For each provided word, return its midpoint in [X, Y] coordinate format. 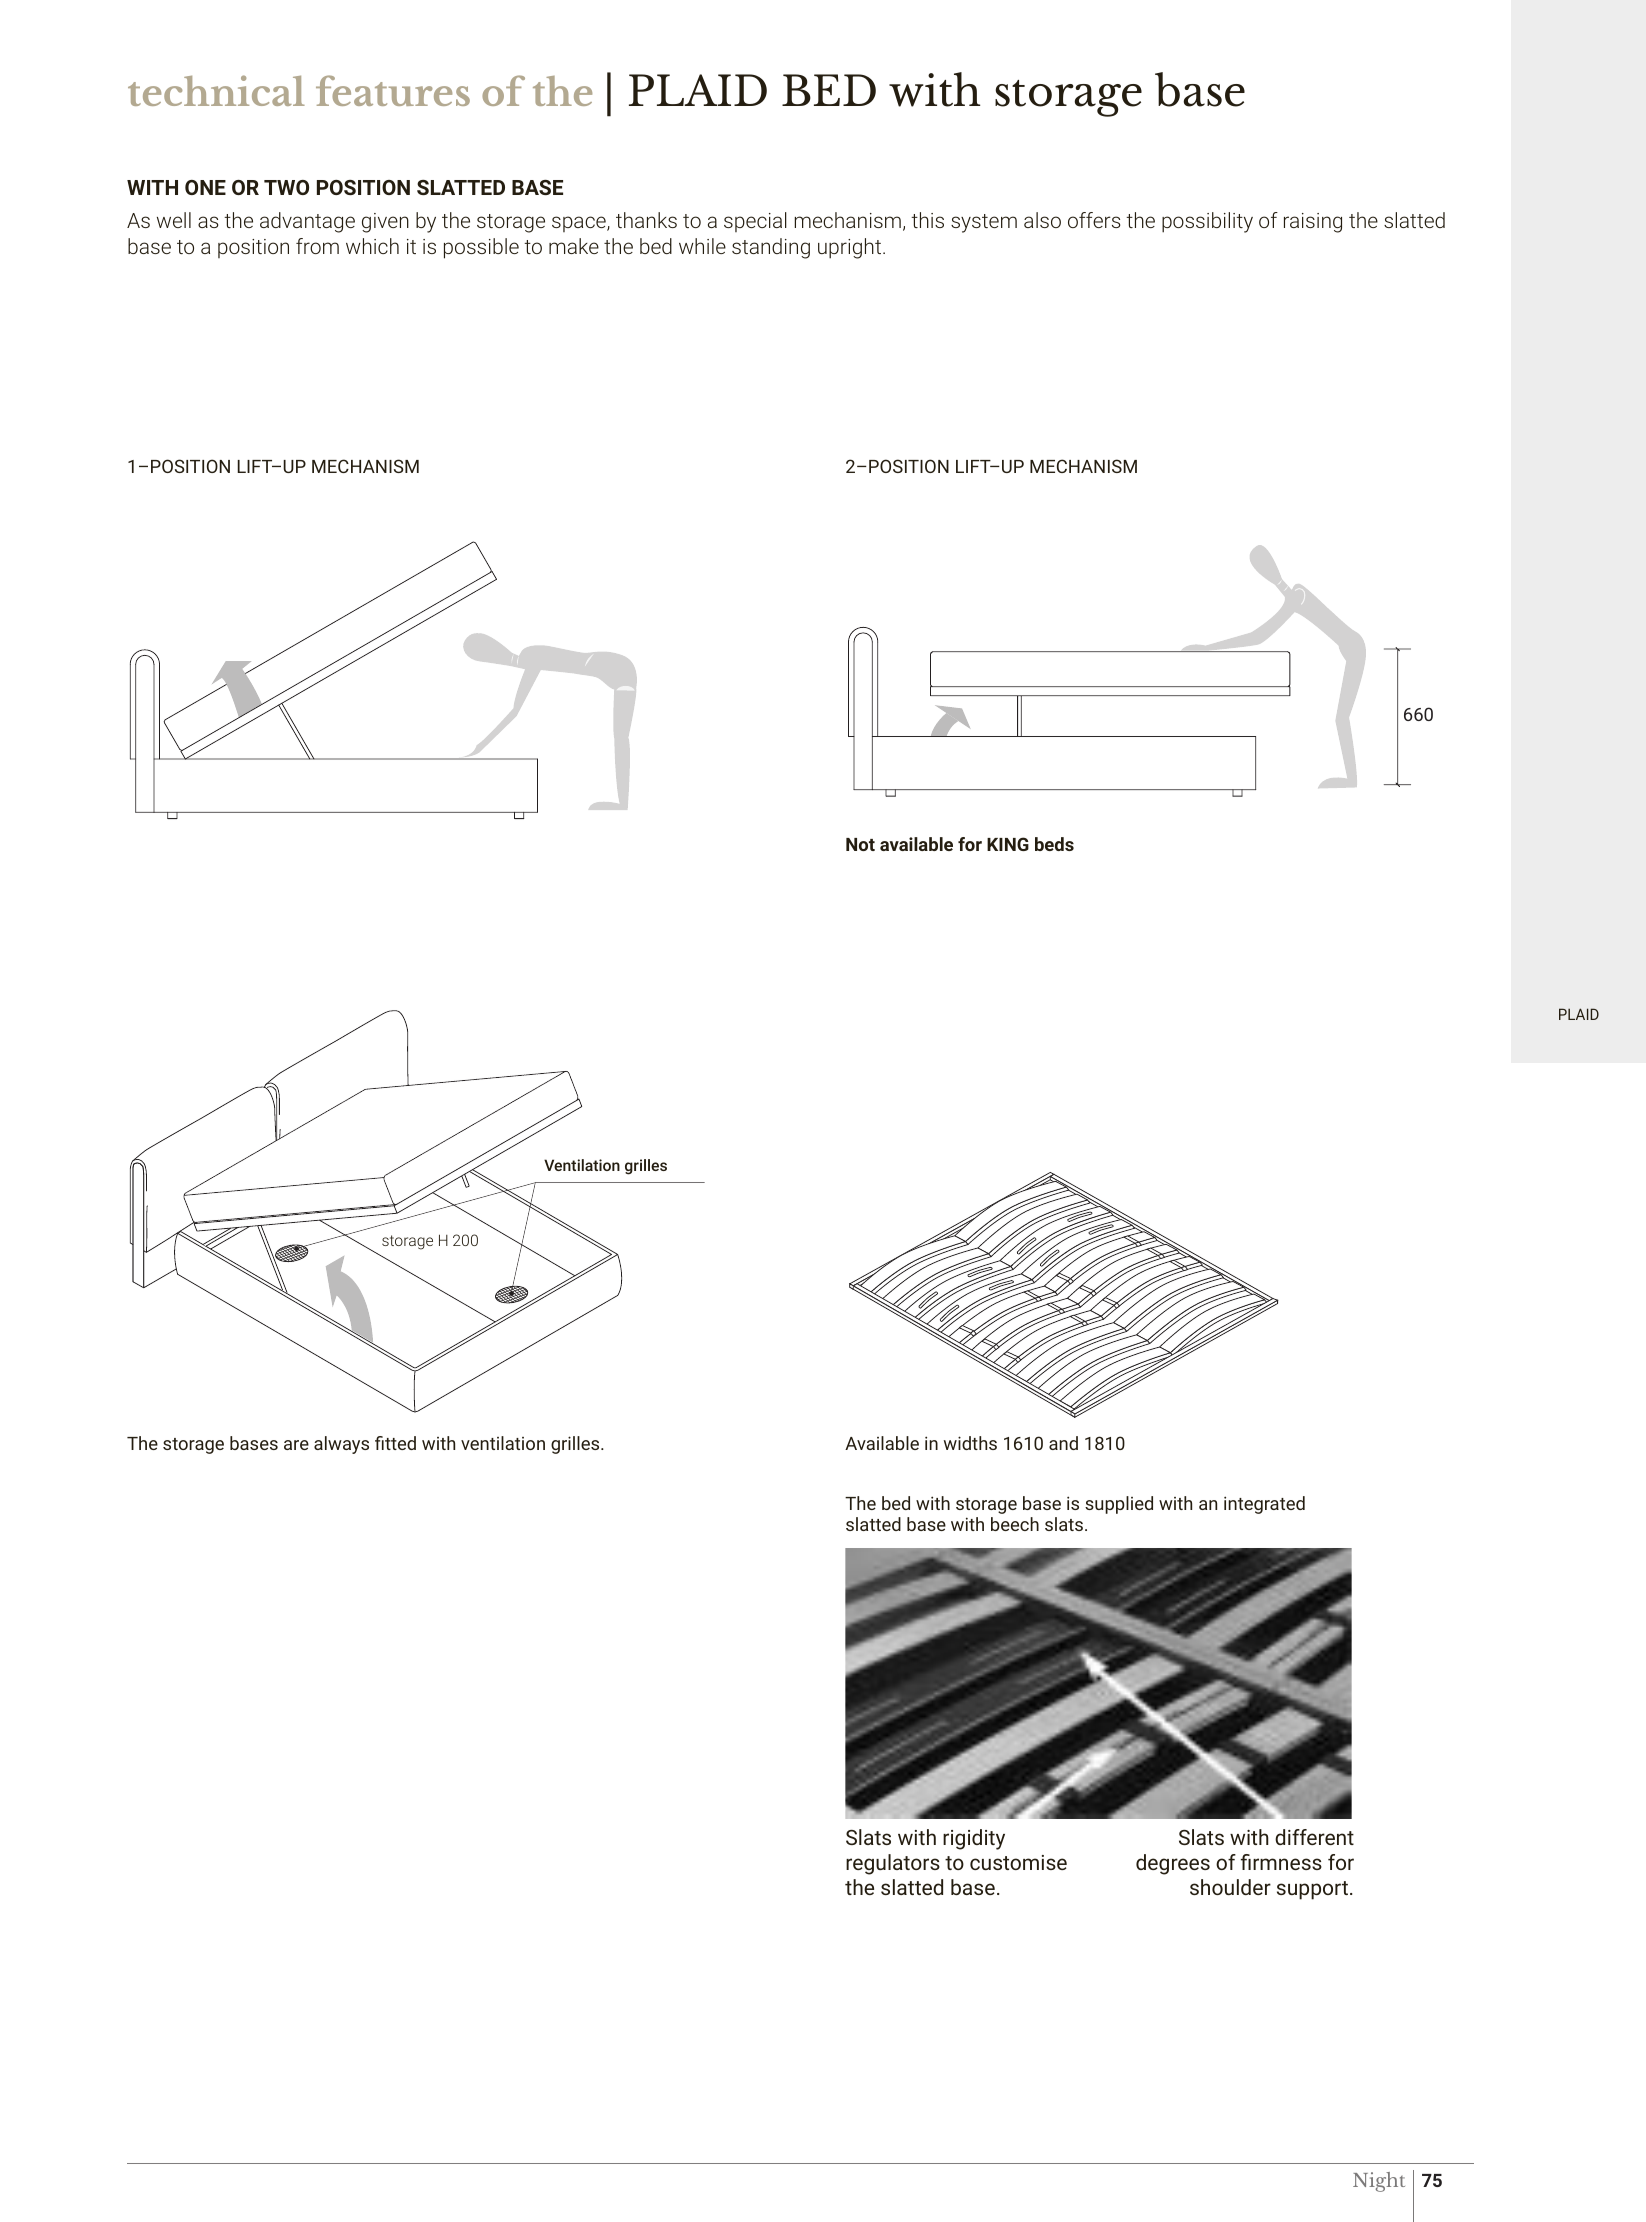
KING [1008, 844]
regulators [893, 1864]
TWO [286, 187]
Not [860, 844]
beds [1054, 844]
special [755, 222]
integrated [1264, 1505]
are [296, 1445]
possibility [1207, 222]
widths [970, 1443]
